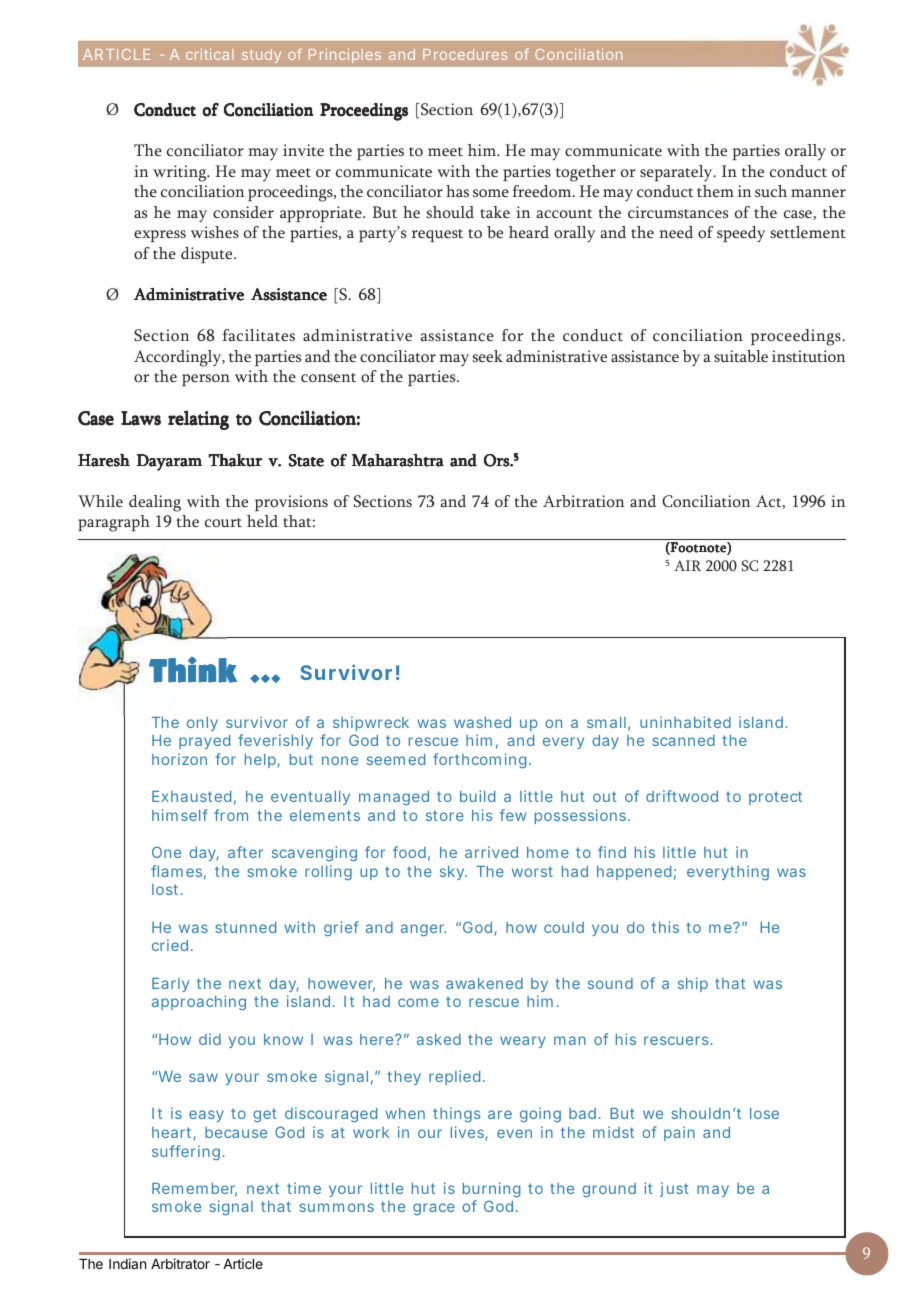 The height and width of the screenshot is (1308, 924). Describe the element at coordinates (677, 173) in the screenshot. I see `separately` at that location.
